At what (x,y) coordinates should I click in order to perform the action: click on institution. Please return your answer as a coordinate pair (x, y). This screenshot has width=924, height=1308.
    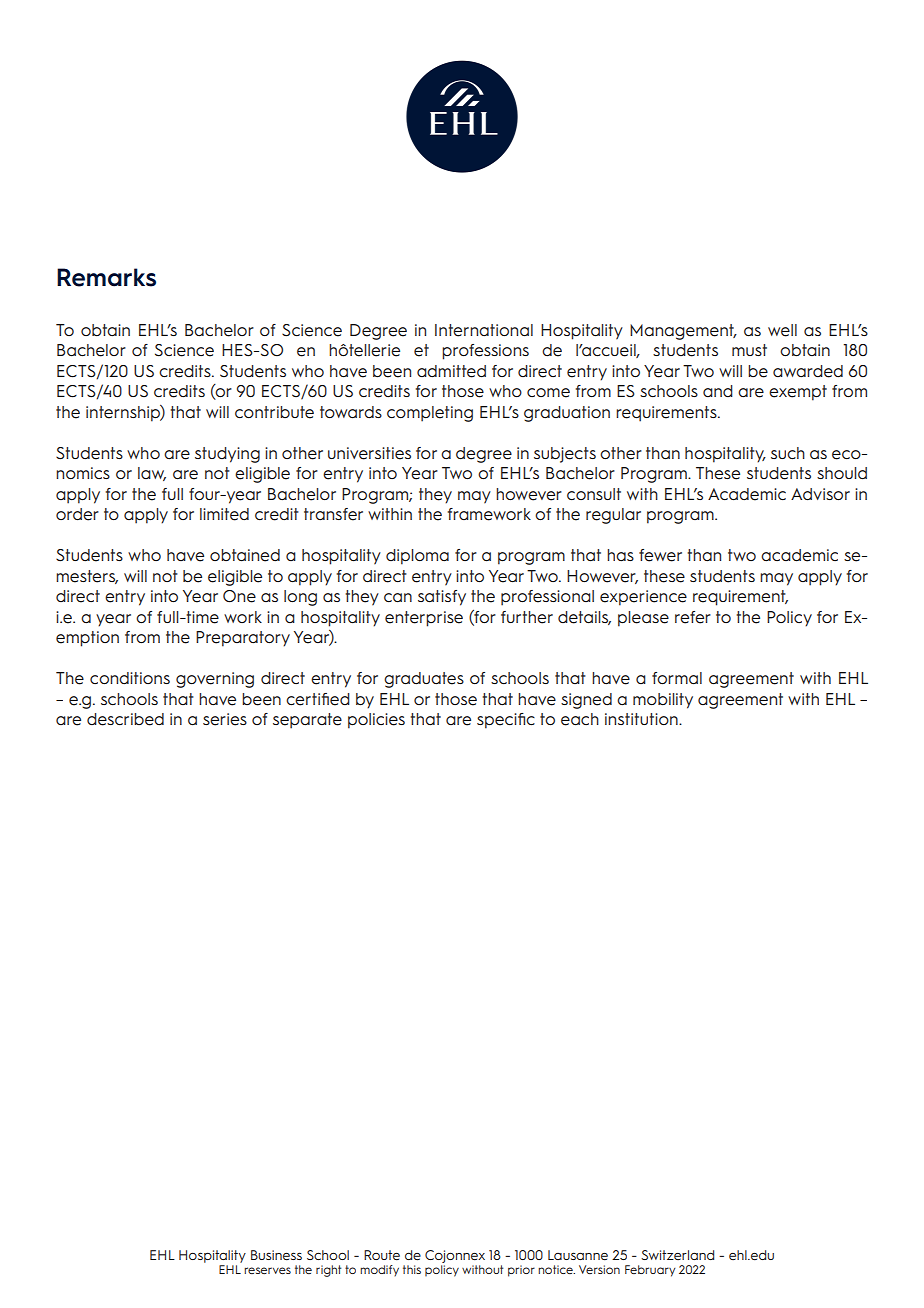
    Looking at the image, I should click on (642, 719).
